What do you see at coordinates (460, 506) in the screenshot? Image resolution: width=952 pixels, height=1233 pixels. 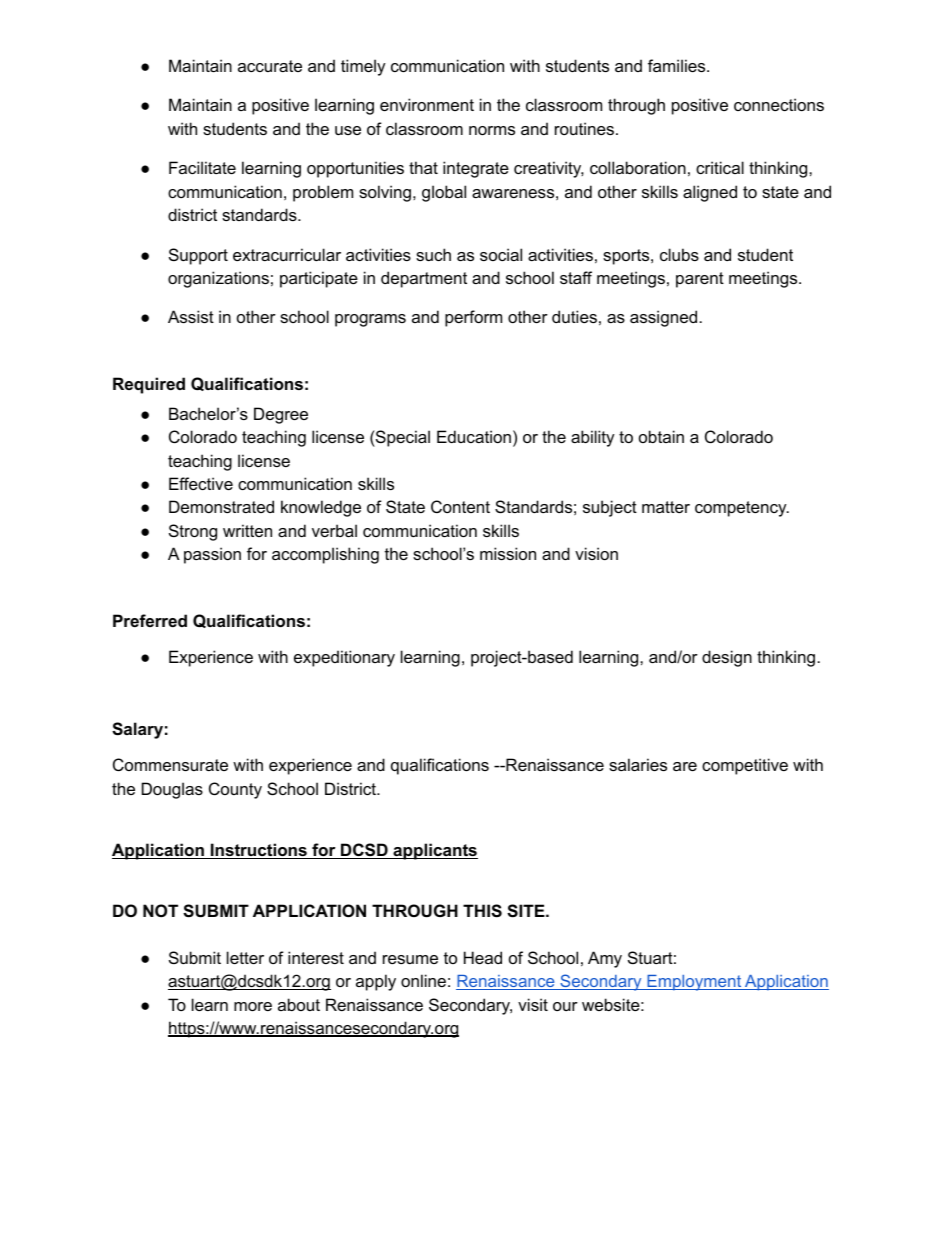 I see `Content` at bounding box center [460, 506].
